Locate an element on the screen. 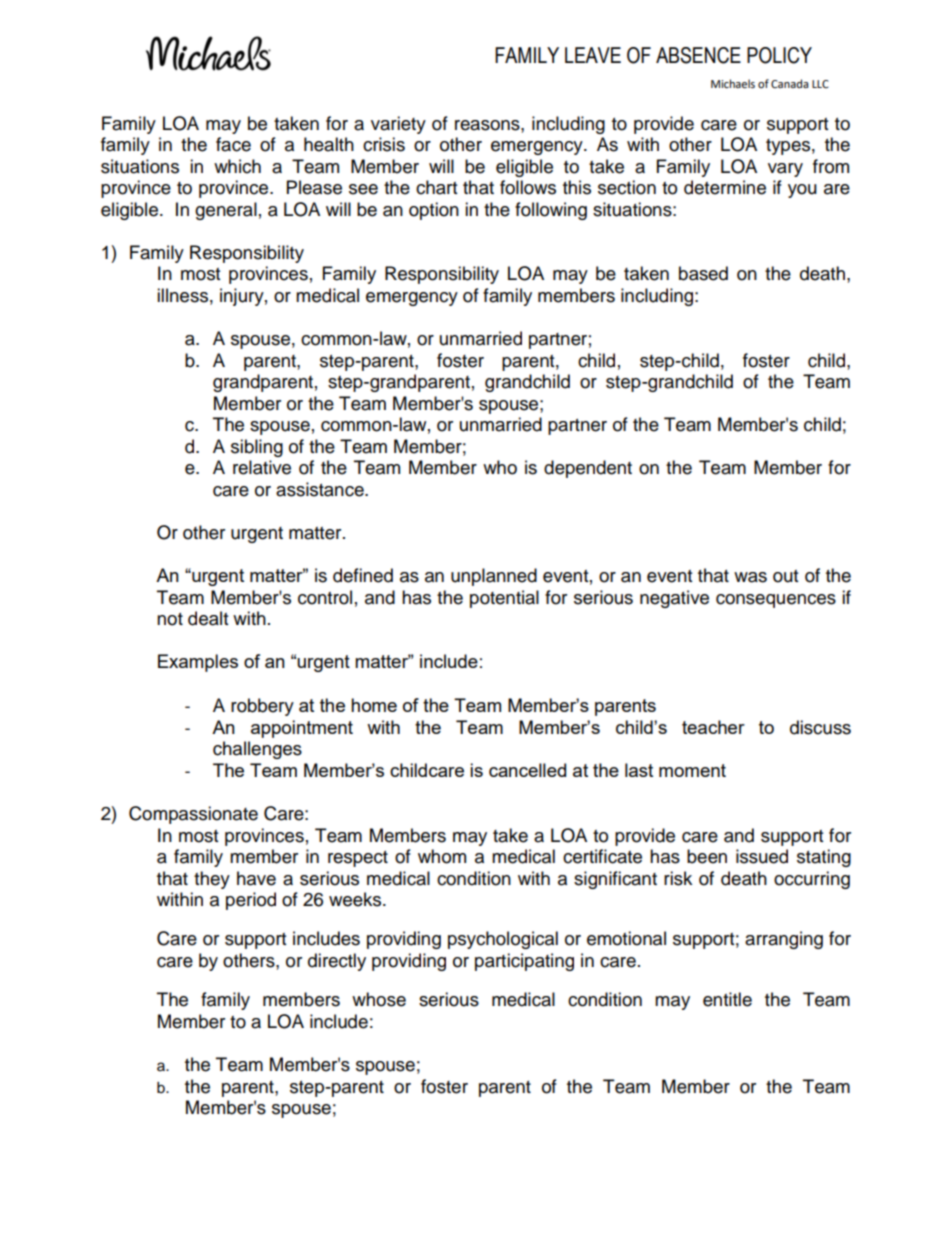 The image size is (952, 1233). face is located at coordinates (233, 144).
